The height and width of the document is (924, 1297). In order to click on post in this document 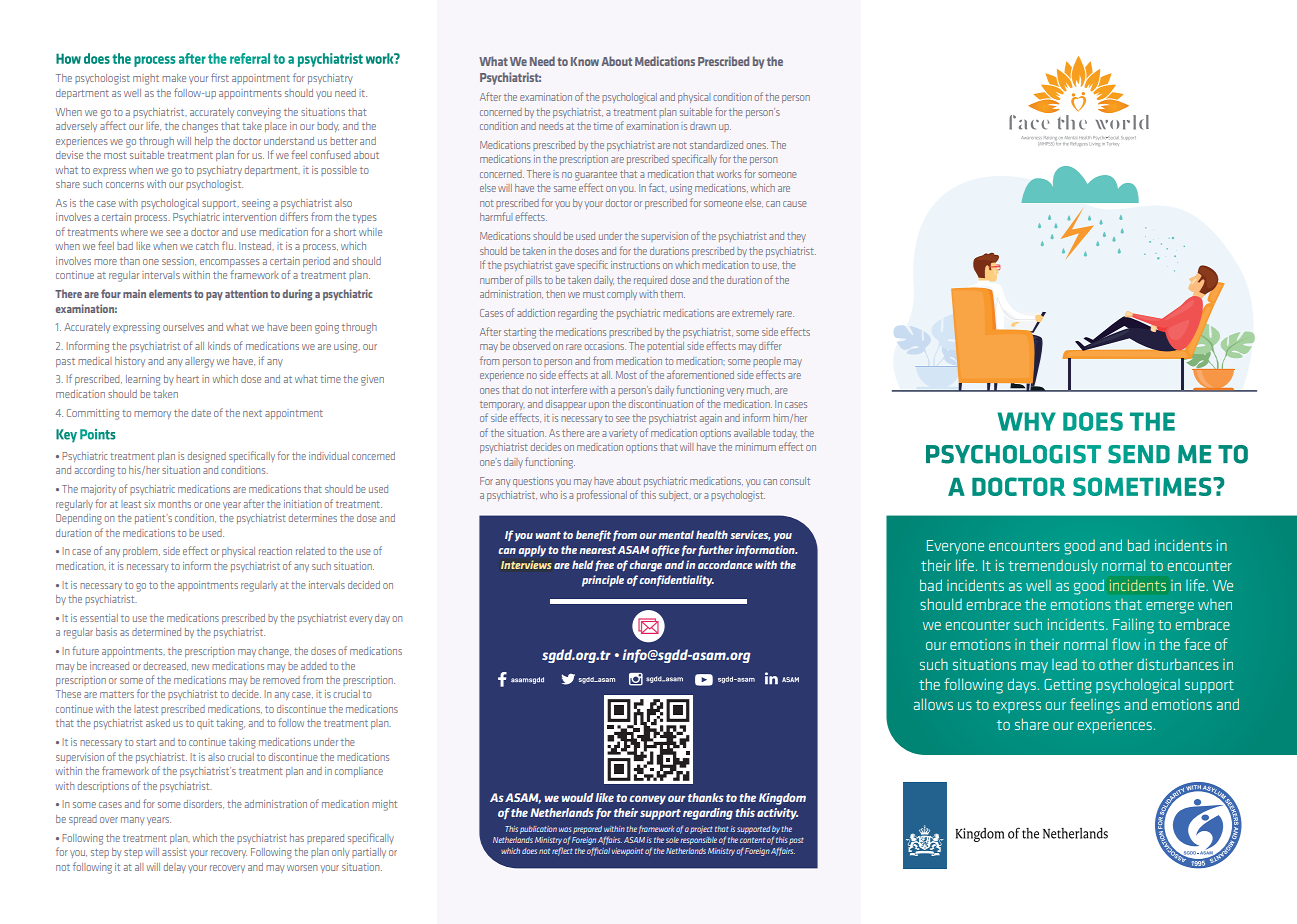, I will do `click(796, 841)`.
